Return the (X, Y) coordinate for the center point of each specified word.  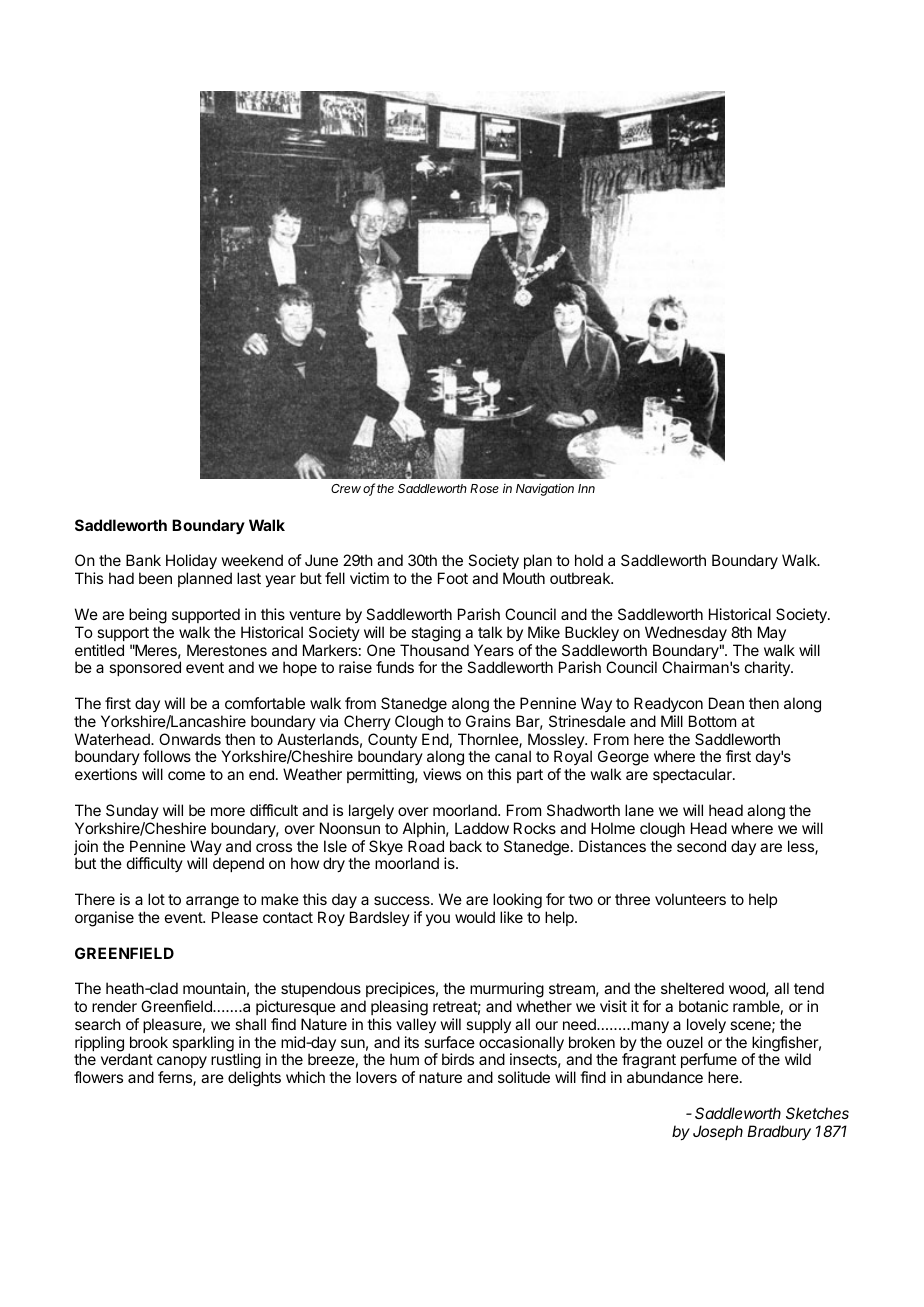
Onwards (190, 739)
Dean (726, 703)
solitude (524, 1077)
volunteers (690, 899)
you (438, 920)
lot (156, 899)
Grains (488, 721)
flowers (98, 1077)
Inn (586, 488)
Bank (143, 560)
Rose (484, 488)
